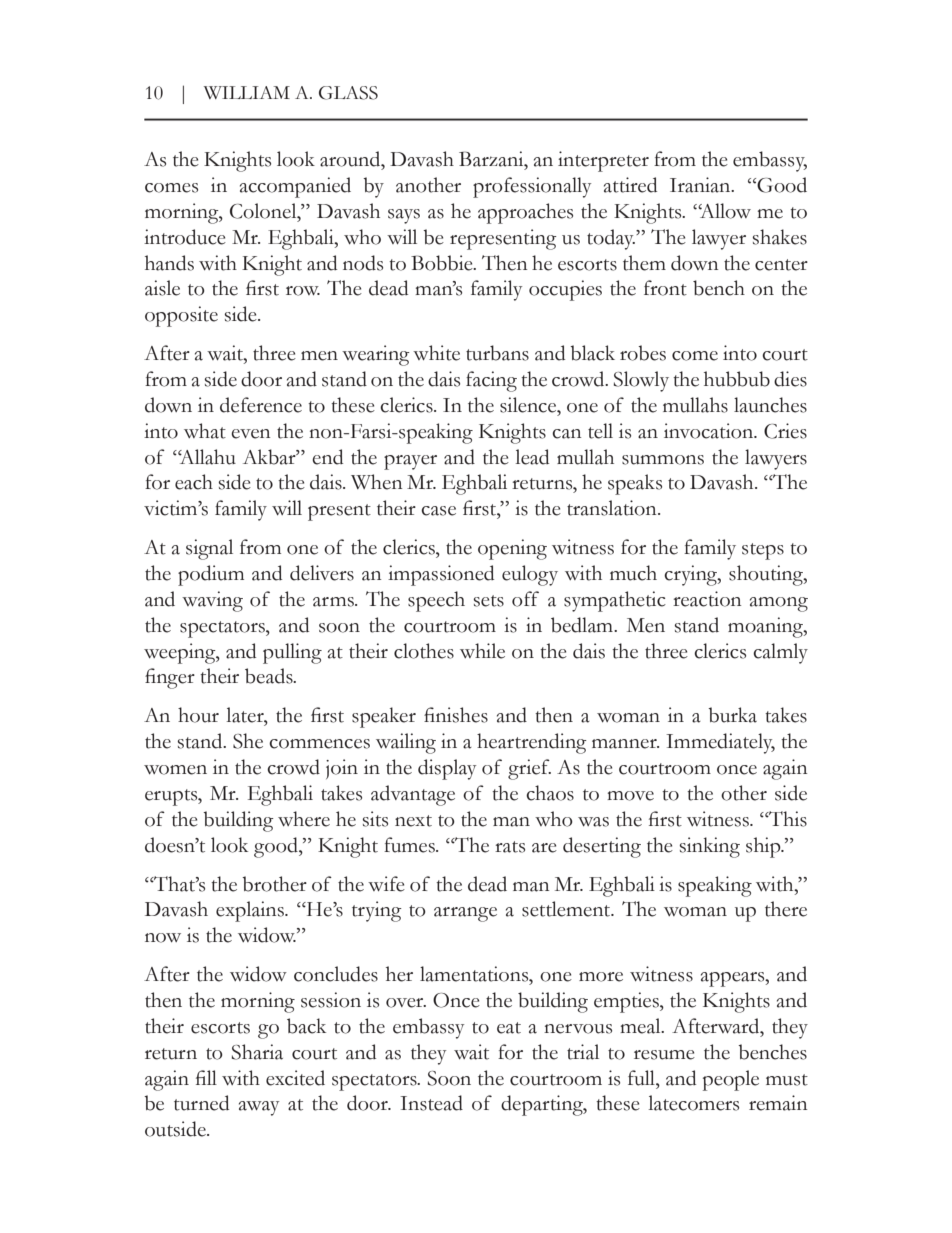 This page has height=1233, width=952. Describe the element at coordinates (431, 1103) in the page. I see `Instead` at that location.
